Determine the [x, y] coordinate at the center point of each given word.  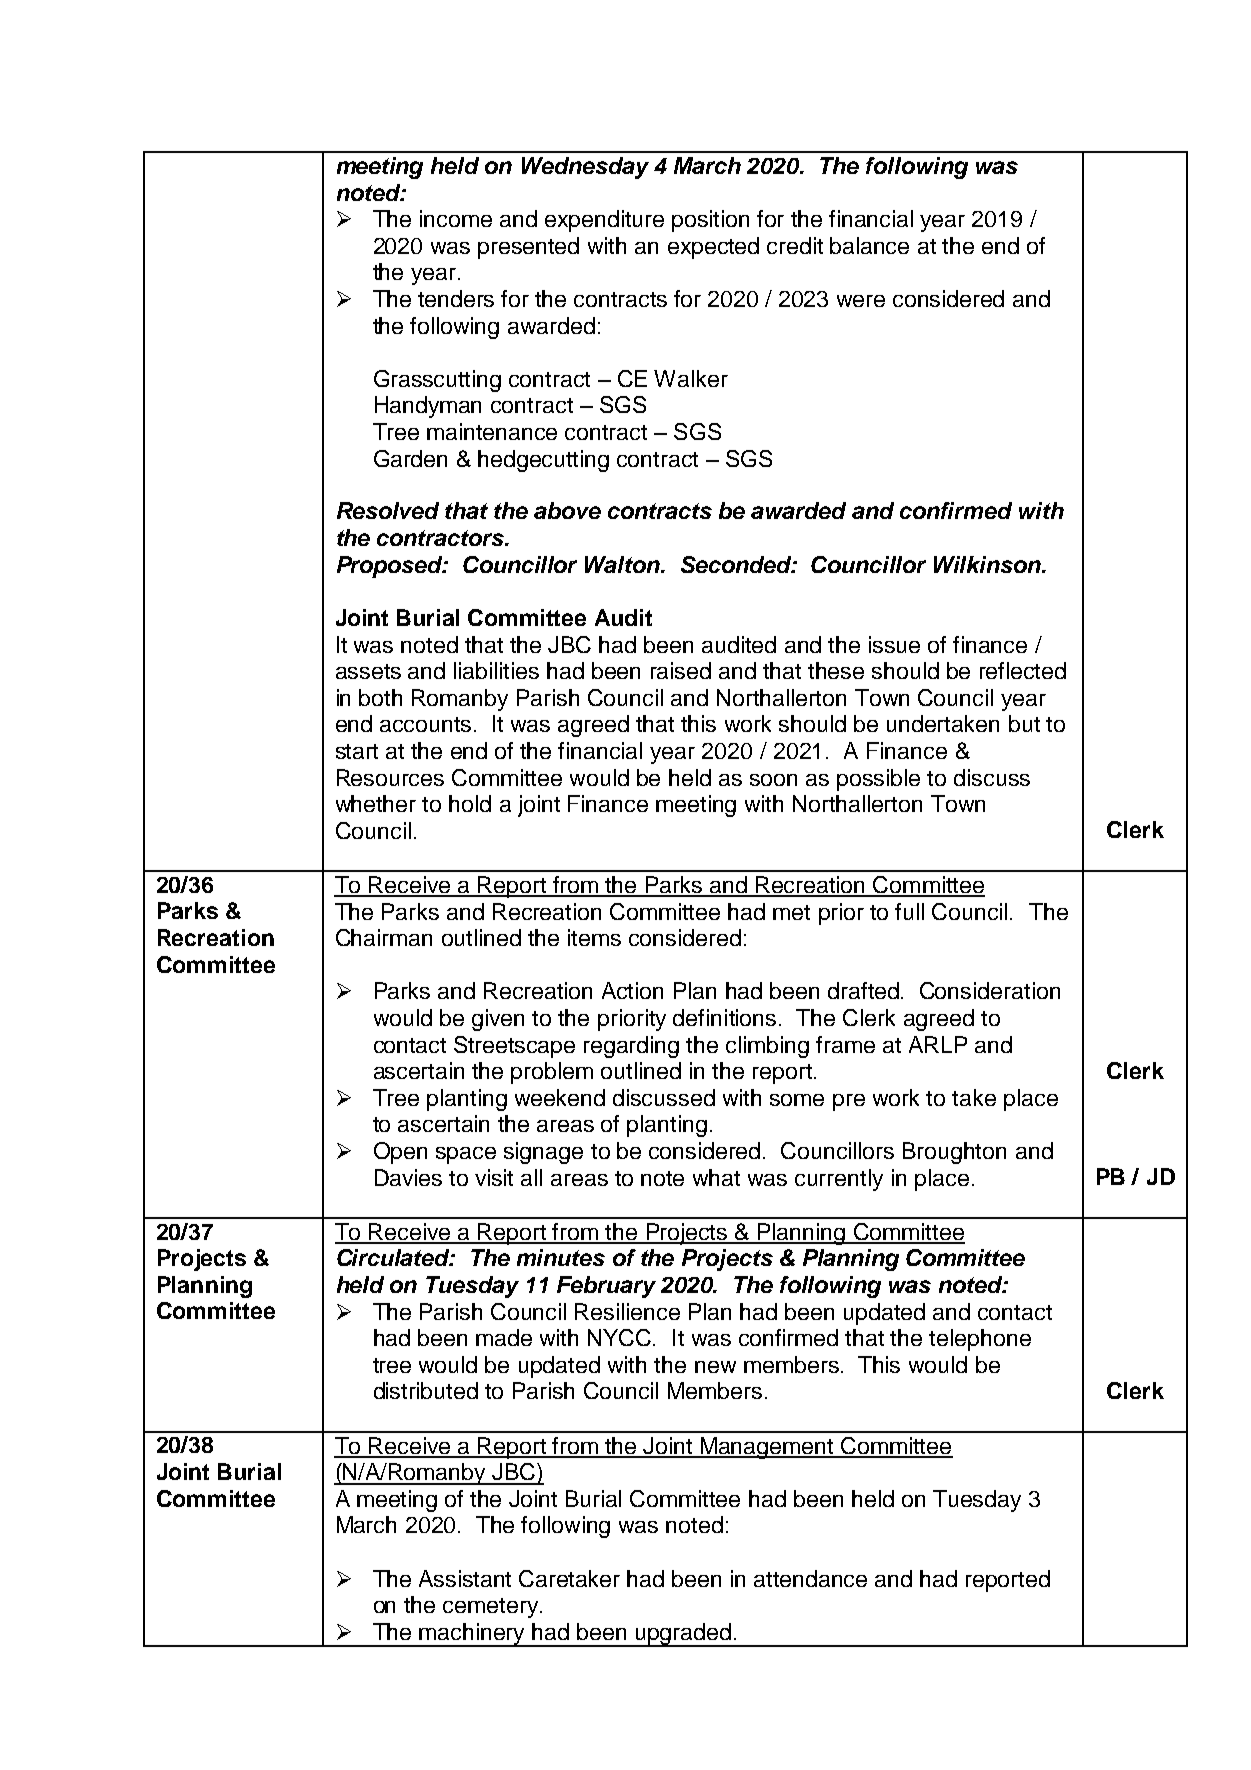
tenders [456, 298]
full [909, 911]
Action [632, 990]
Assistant [465, 1578]
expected [713, 248]
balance [869, 245]
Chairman [384, 937]
